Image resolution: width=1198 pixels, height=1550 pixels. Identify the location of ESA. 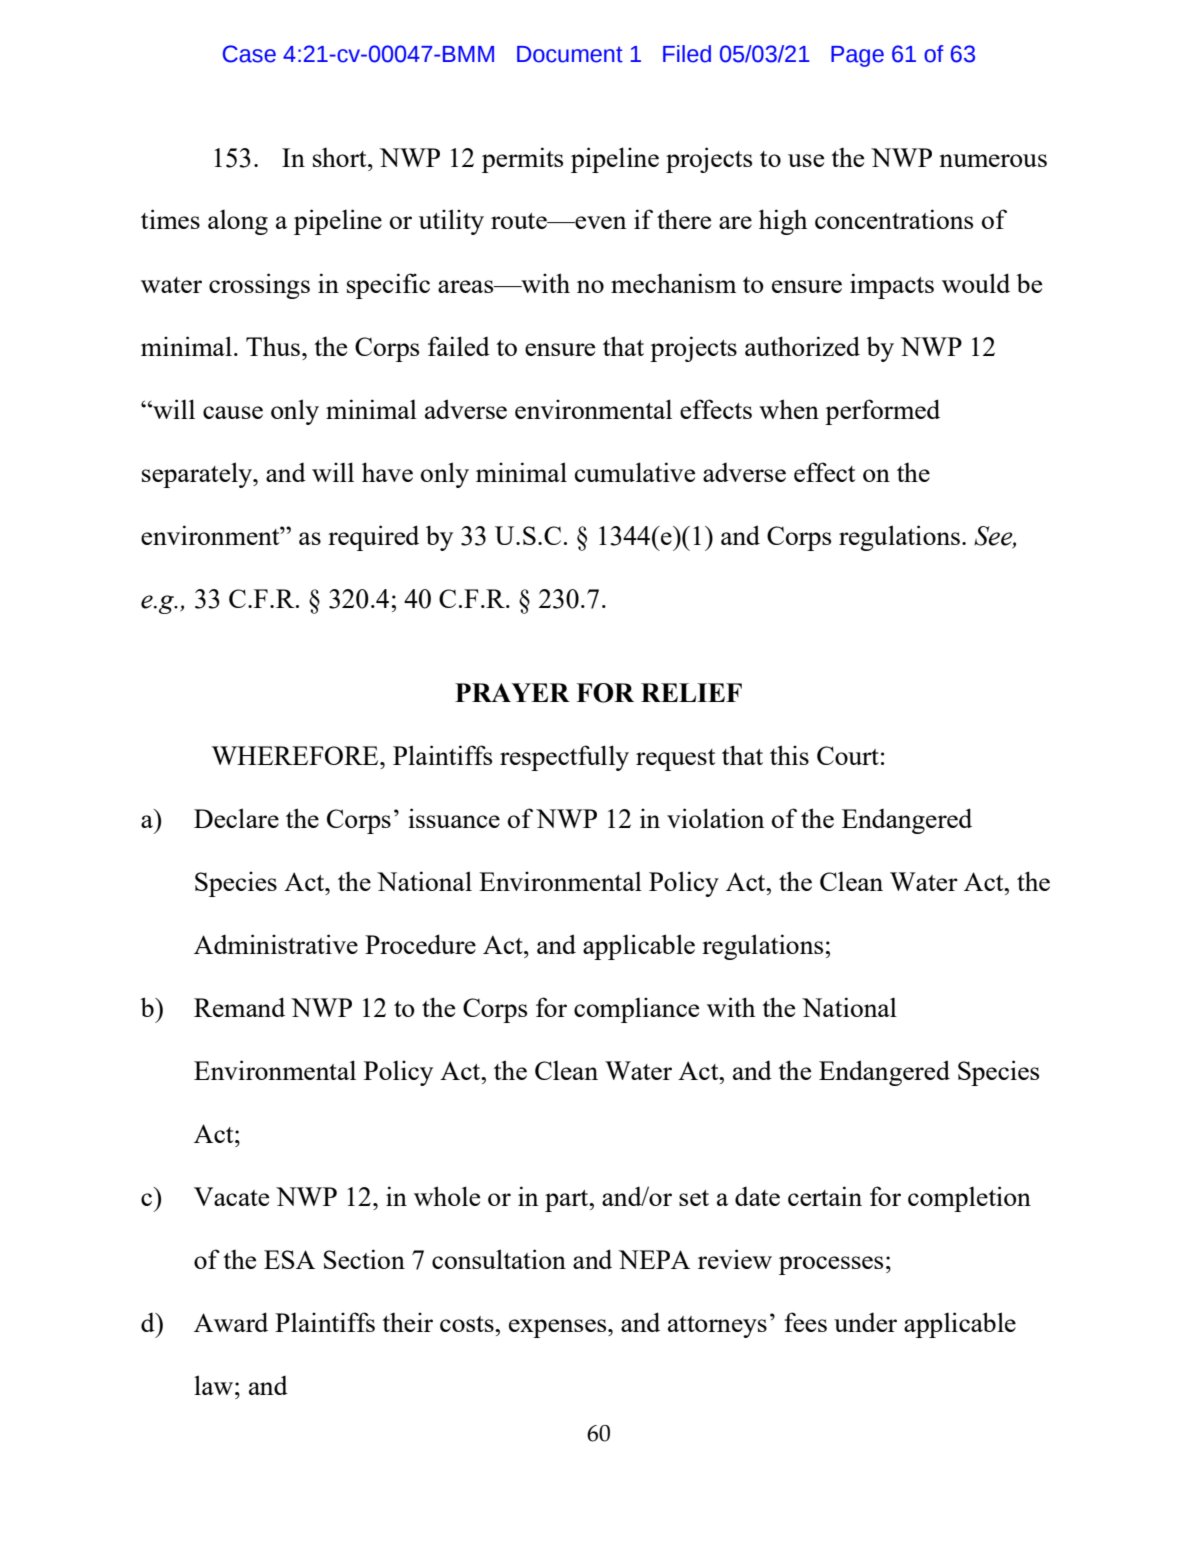
(289, 1259).
